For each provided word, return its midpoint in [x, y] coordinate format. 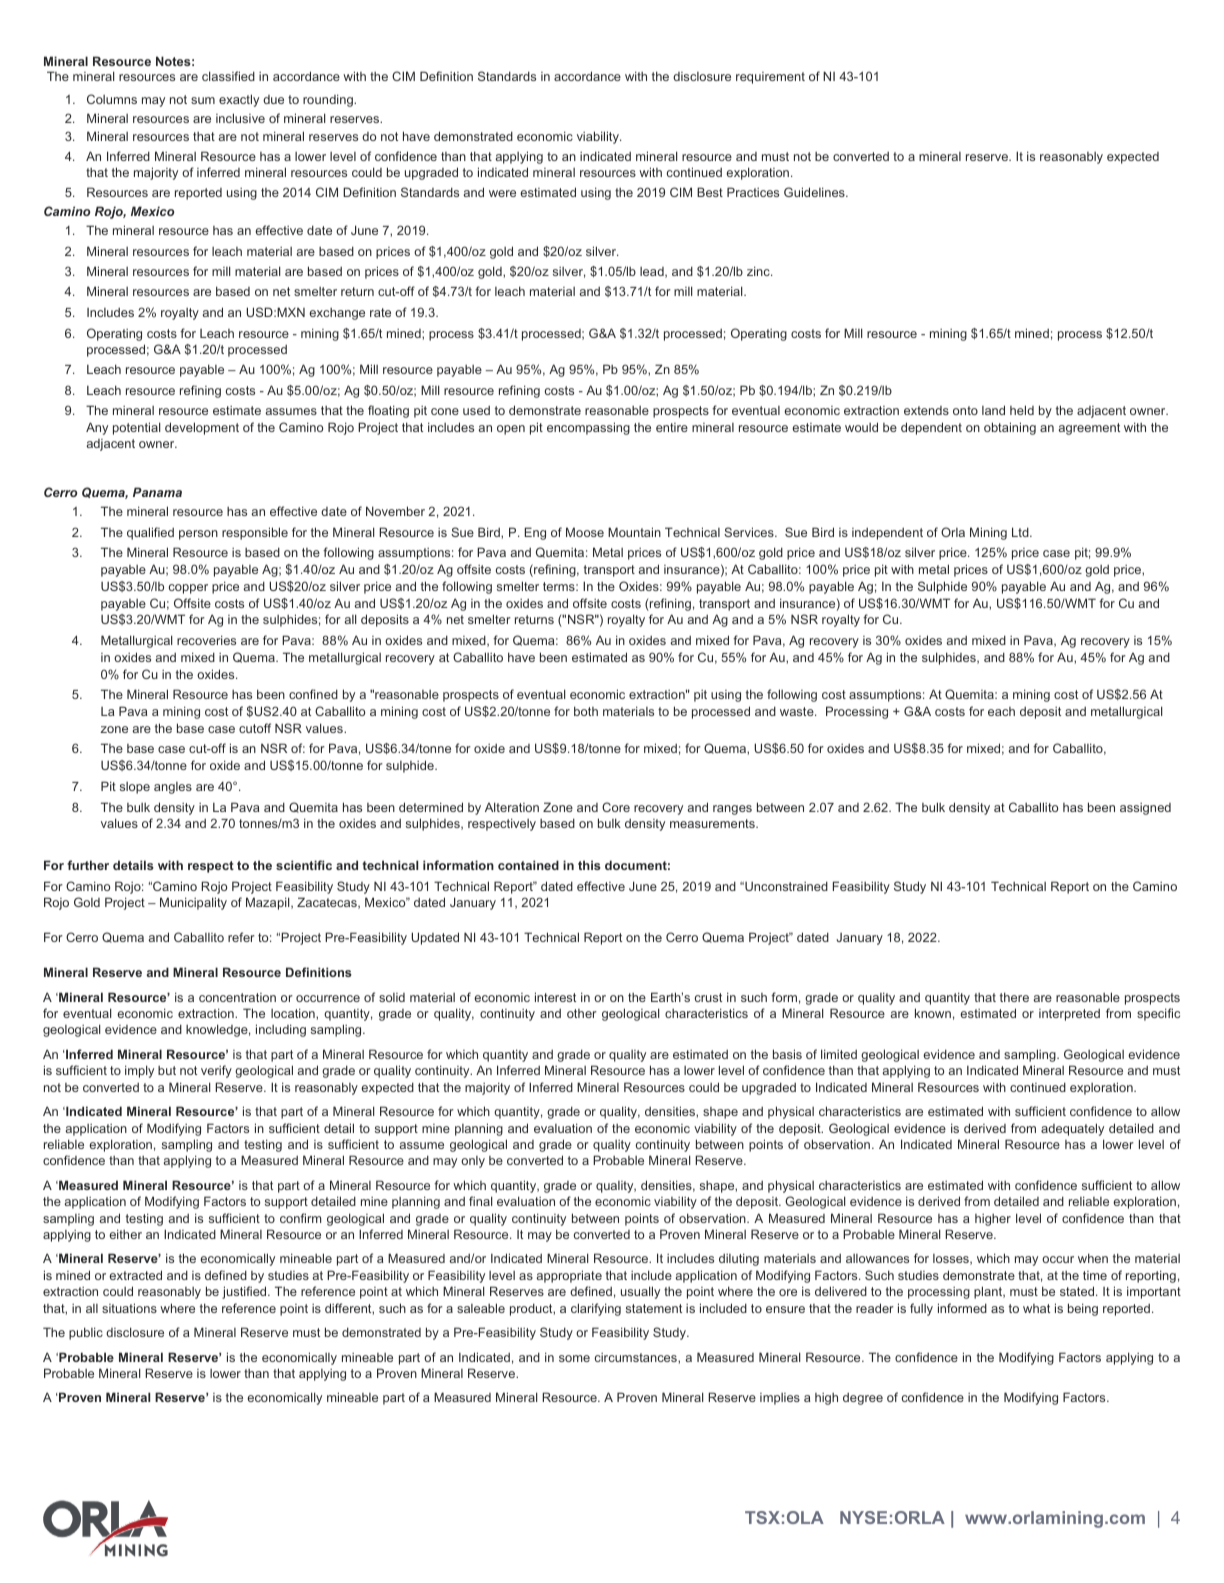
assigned [1145, 809]
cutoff [255, 728]
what [1036, 1308]
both [586, 711]
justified [245, 1292]
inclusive [240, 118]
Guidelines [815, 192]
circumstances [637, 1357]
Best [710, 192]
